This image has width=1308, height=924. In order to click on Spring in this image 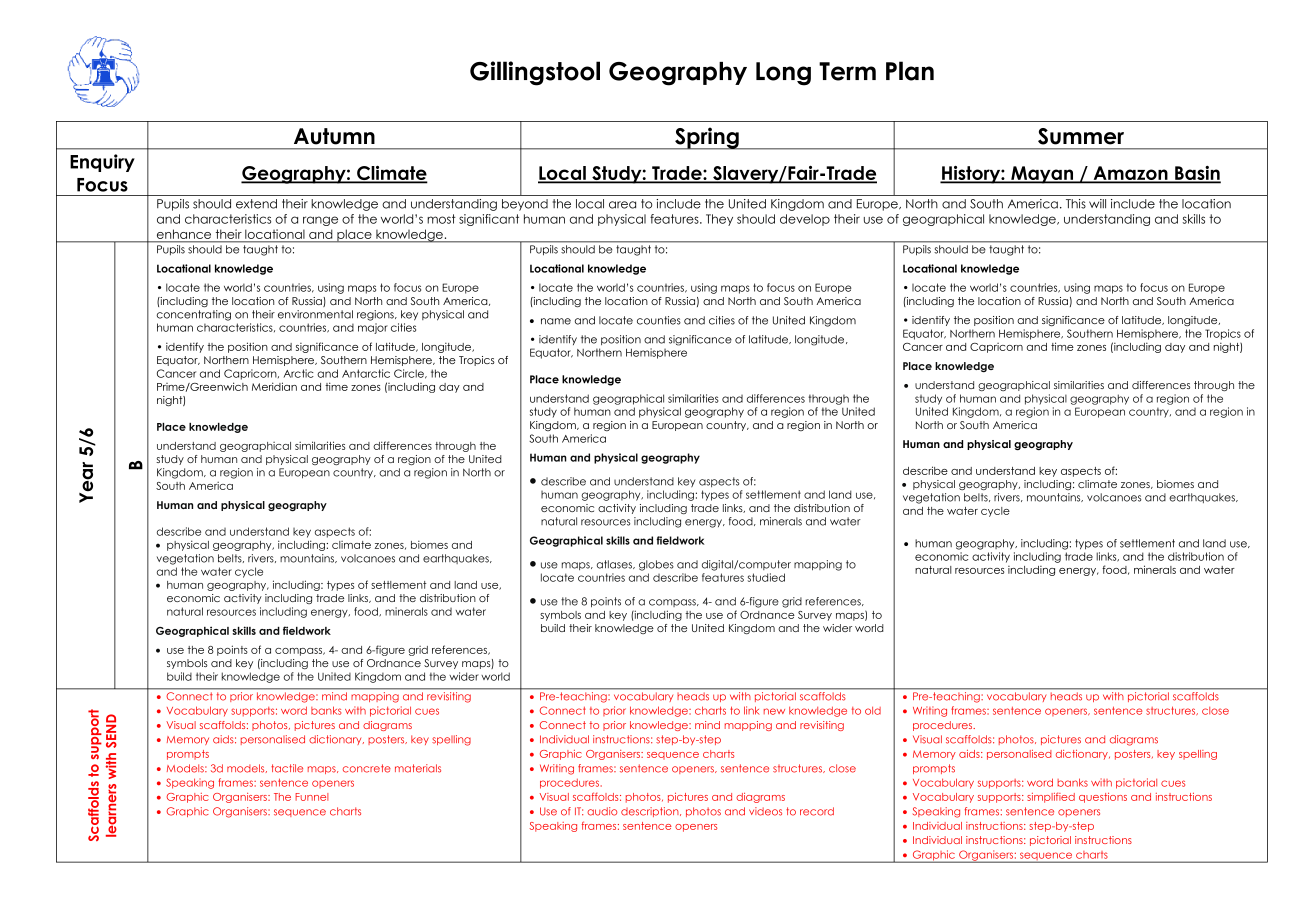, I will do `click(707, 138)`.
